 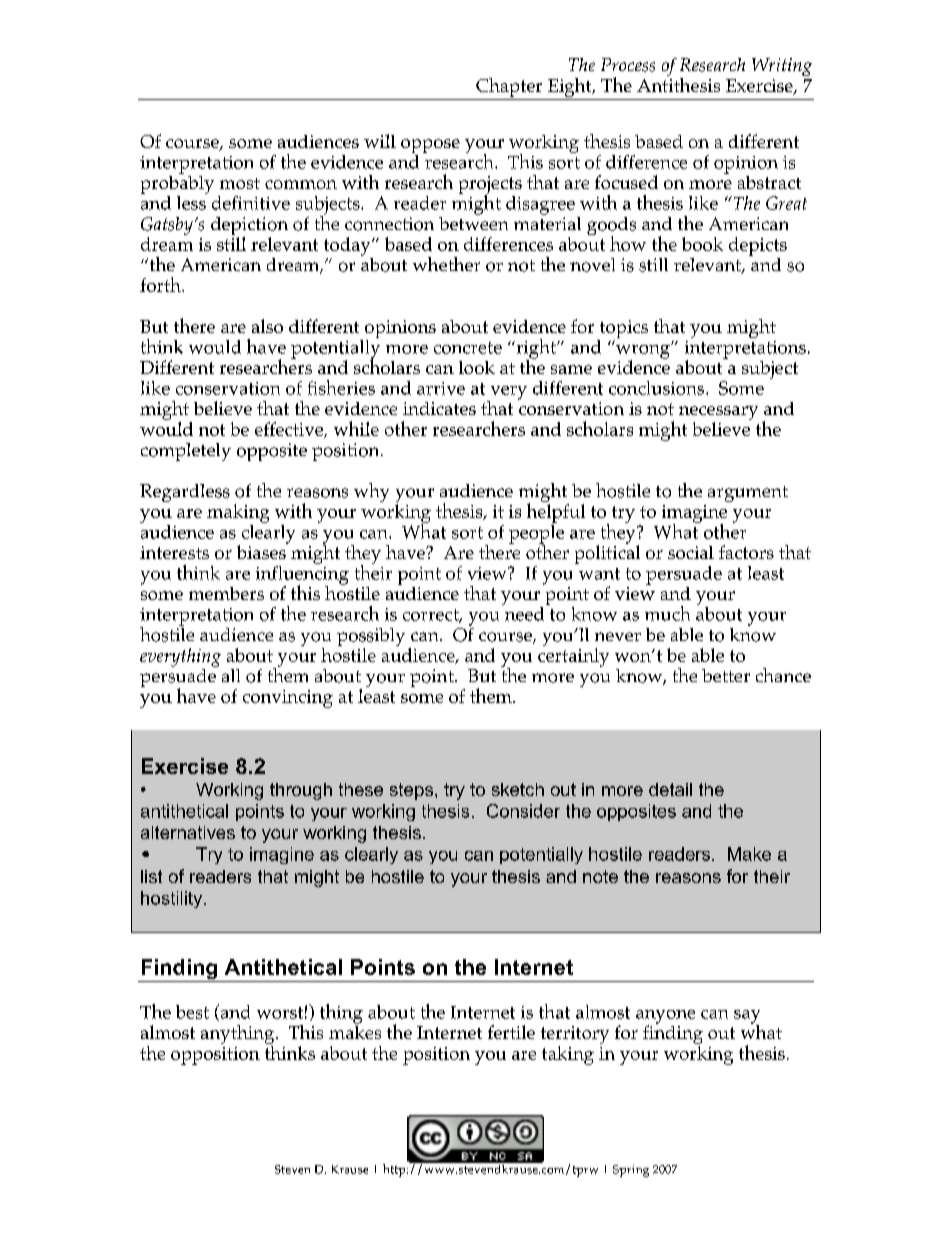 I want to click on best, so click(x=192, y=1012).
